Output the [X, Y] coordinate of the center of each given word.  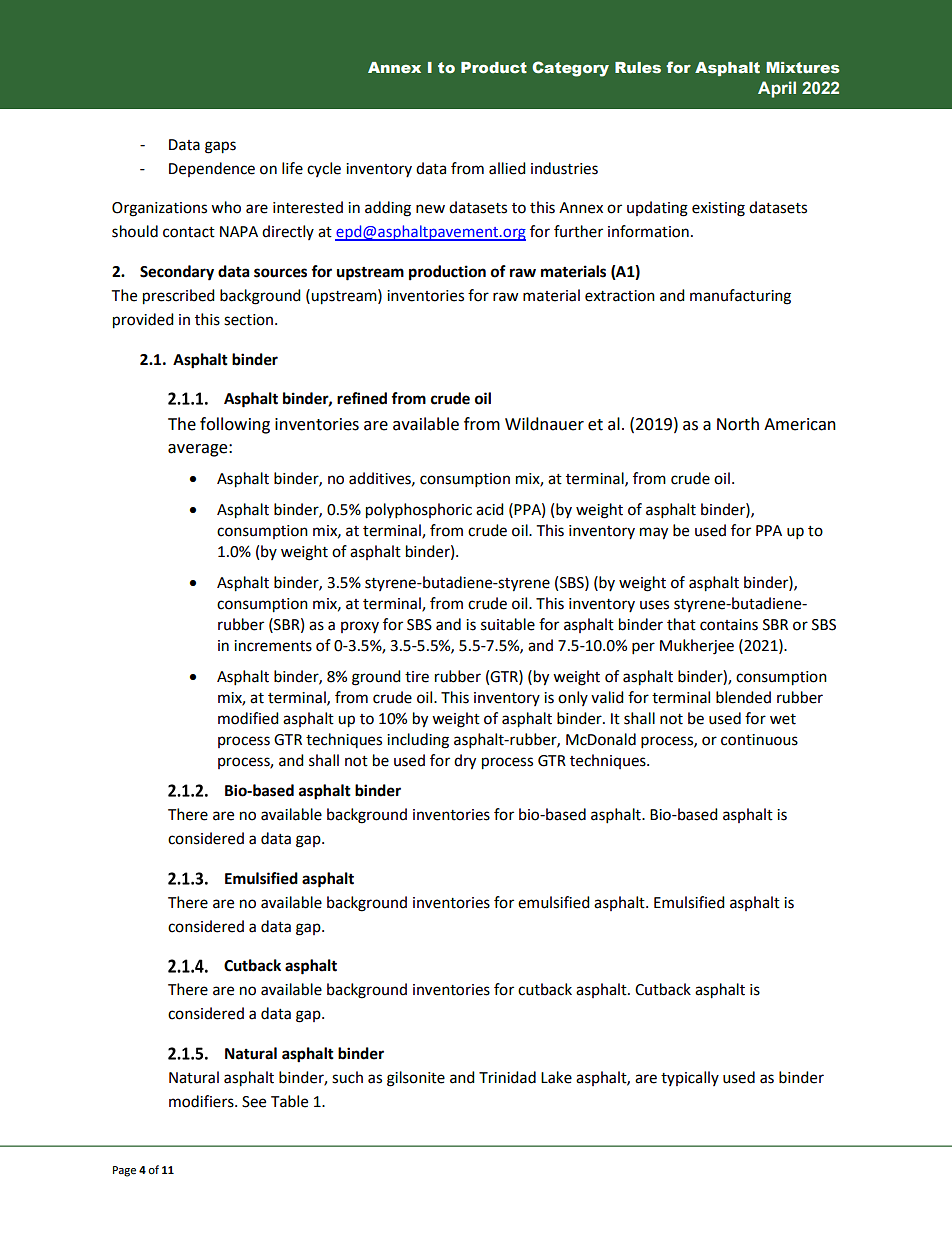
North [738, 424]
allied [507, 168]
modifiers [202, 1101]
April [777, 89]
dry [465, 762]
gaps [220, 147]
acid [490, 509]
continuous [759, 740]
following [235, 425]
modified [248, 718]
